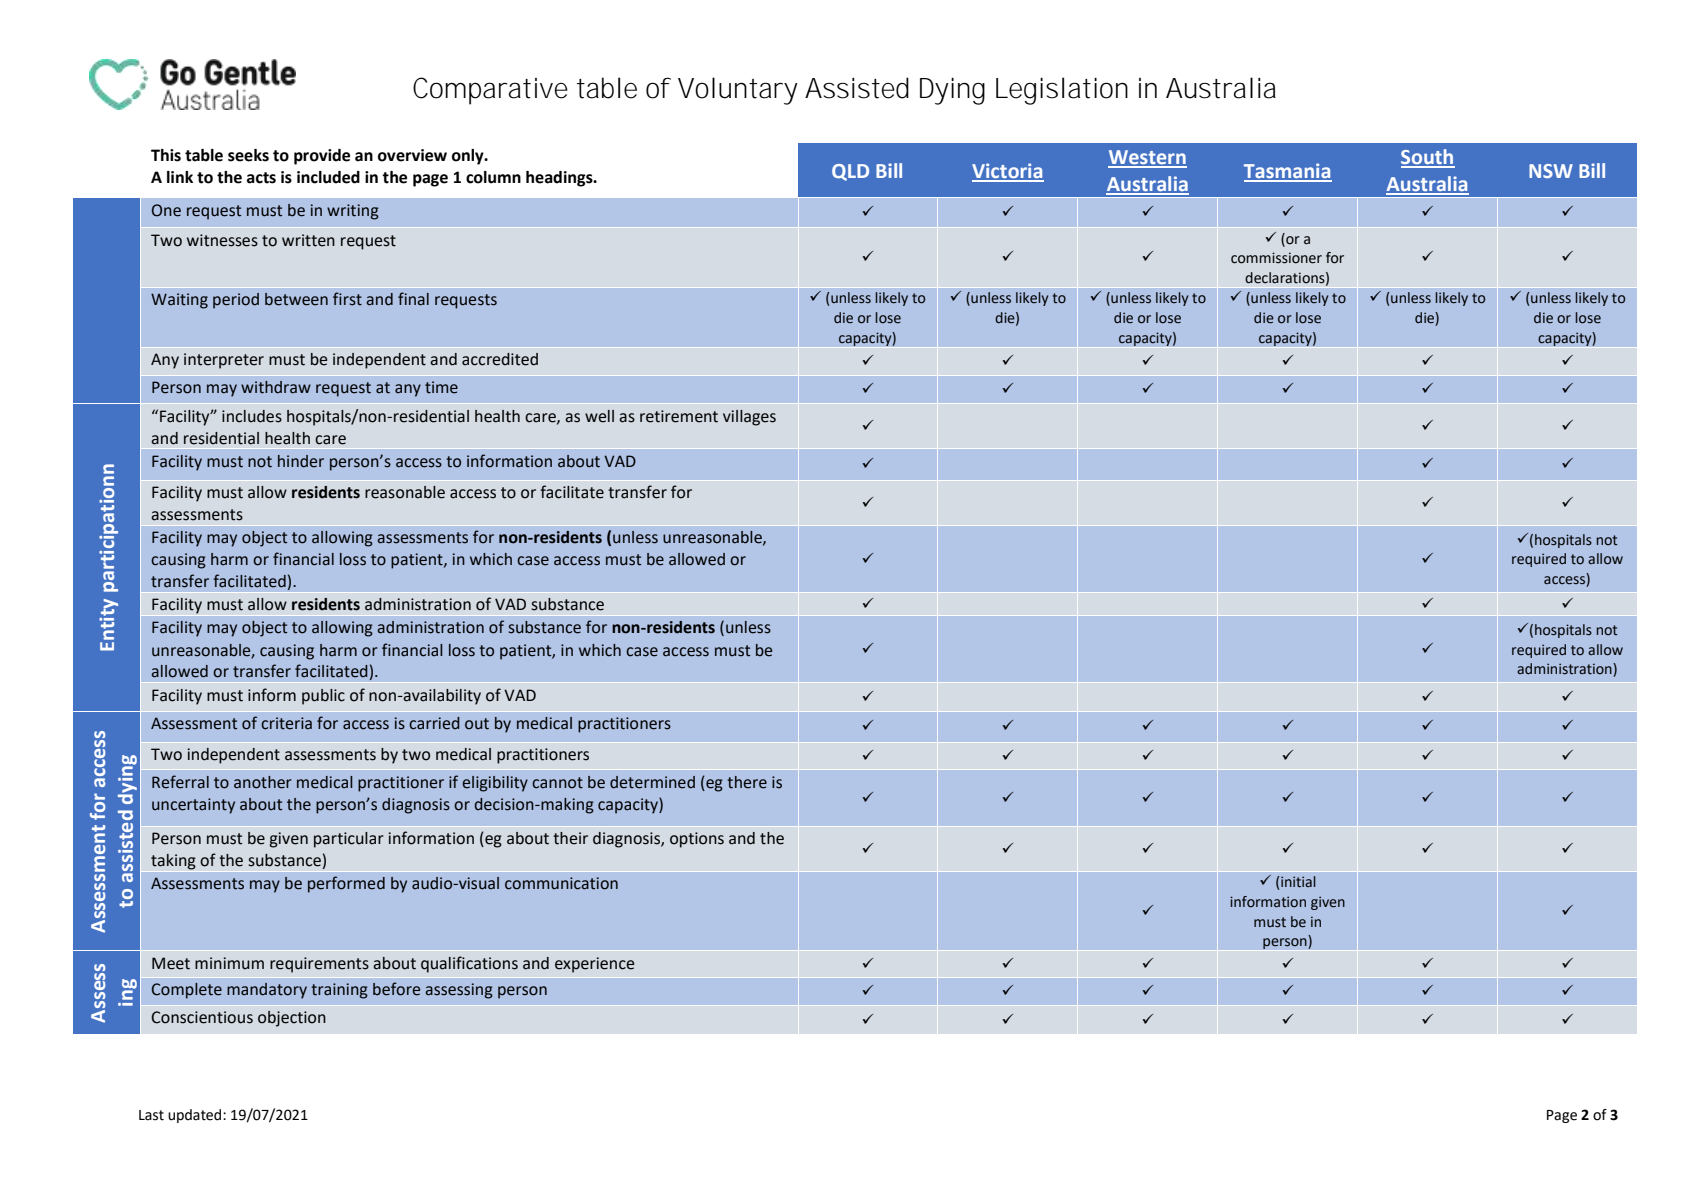 The image size is (1690, 1195). What do you see at coordinates (747, 782) in the screenshot?
I see `there` at bounding box center [747, 782].
